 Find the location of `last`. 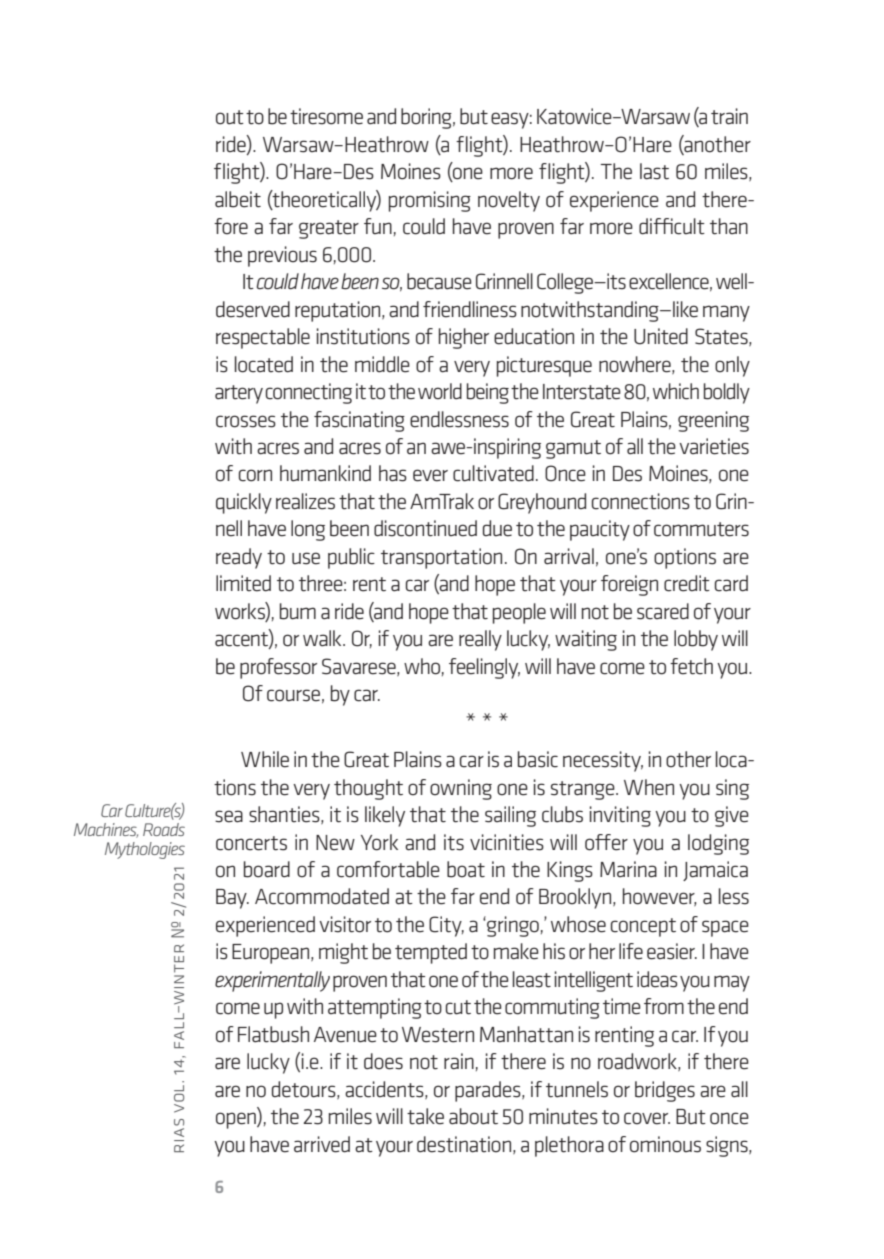

last is located at coordinates (654, 171).
